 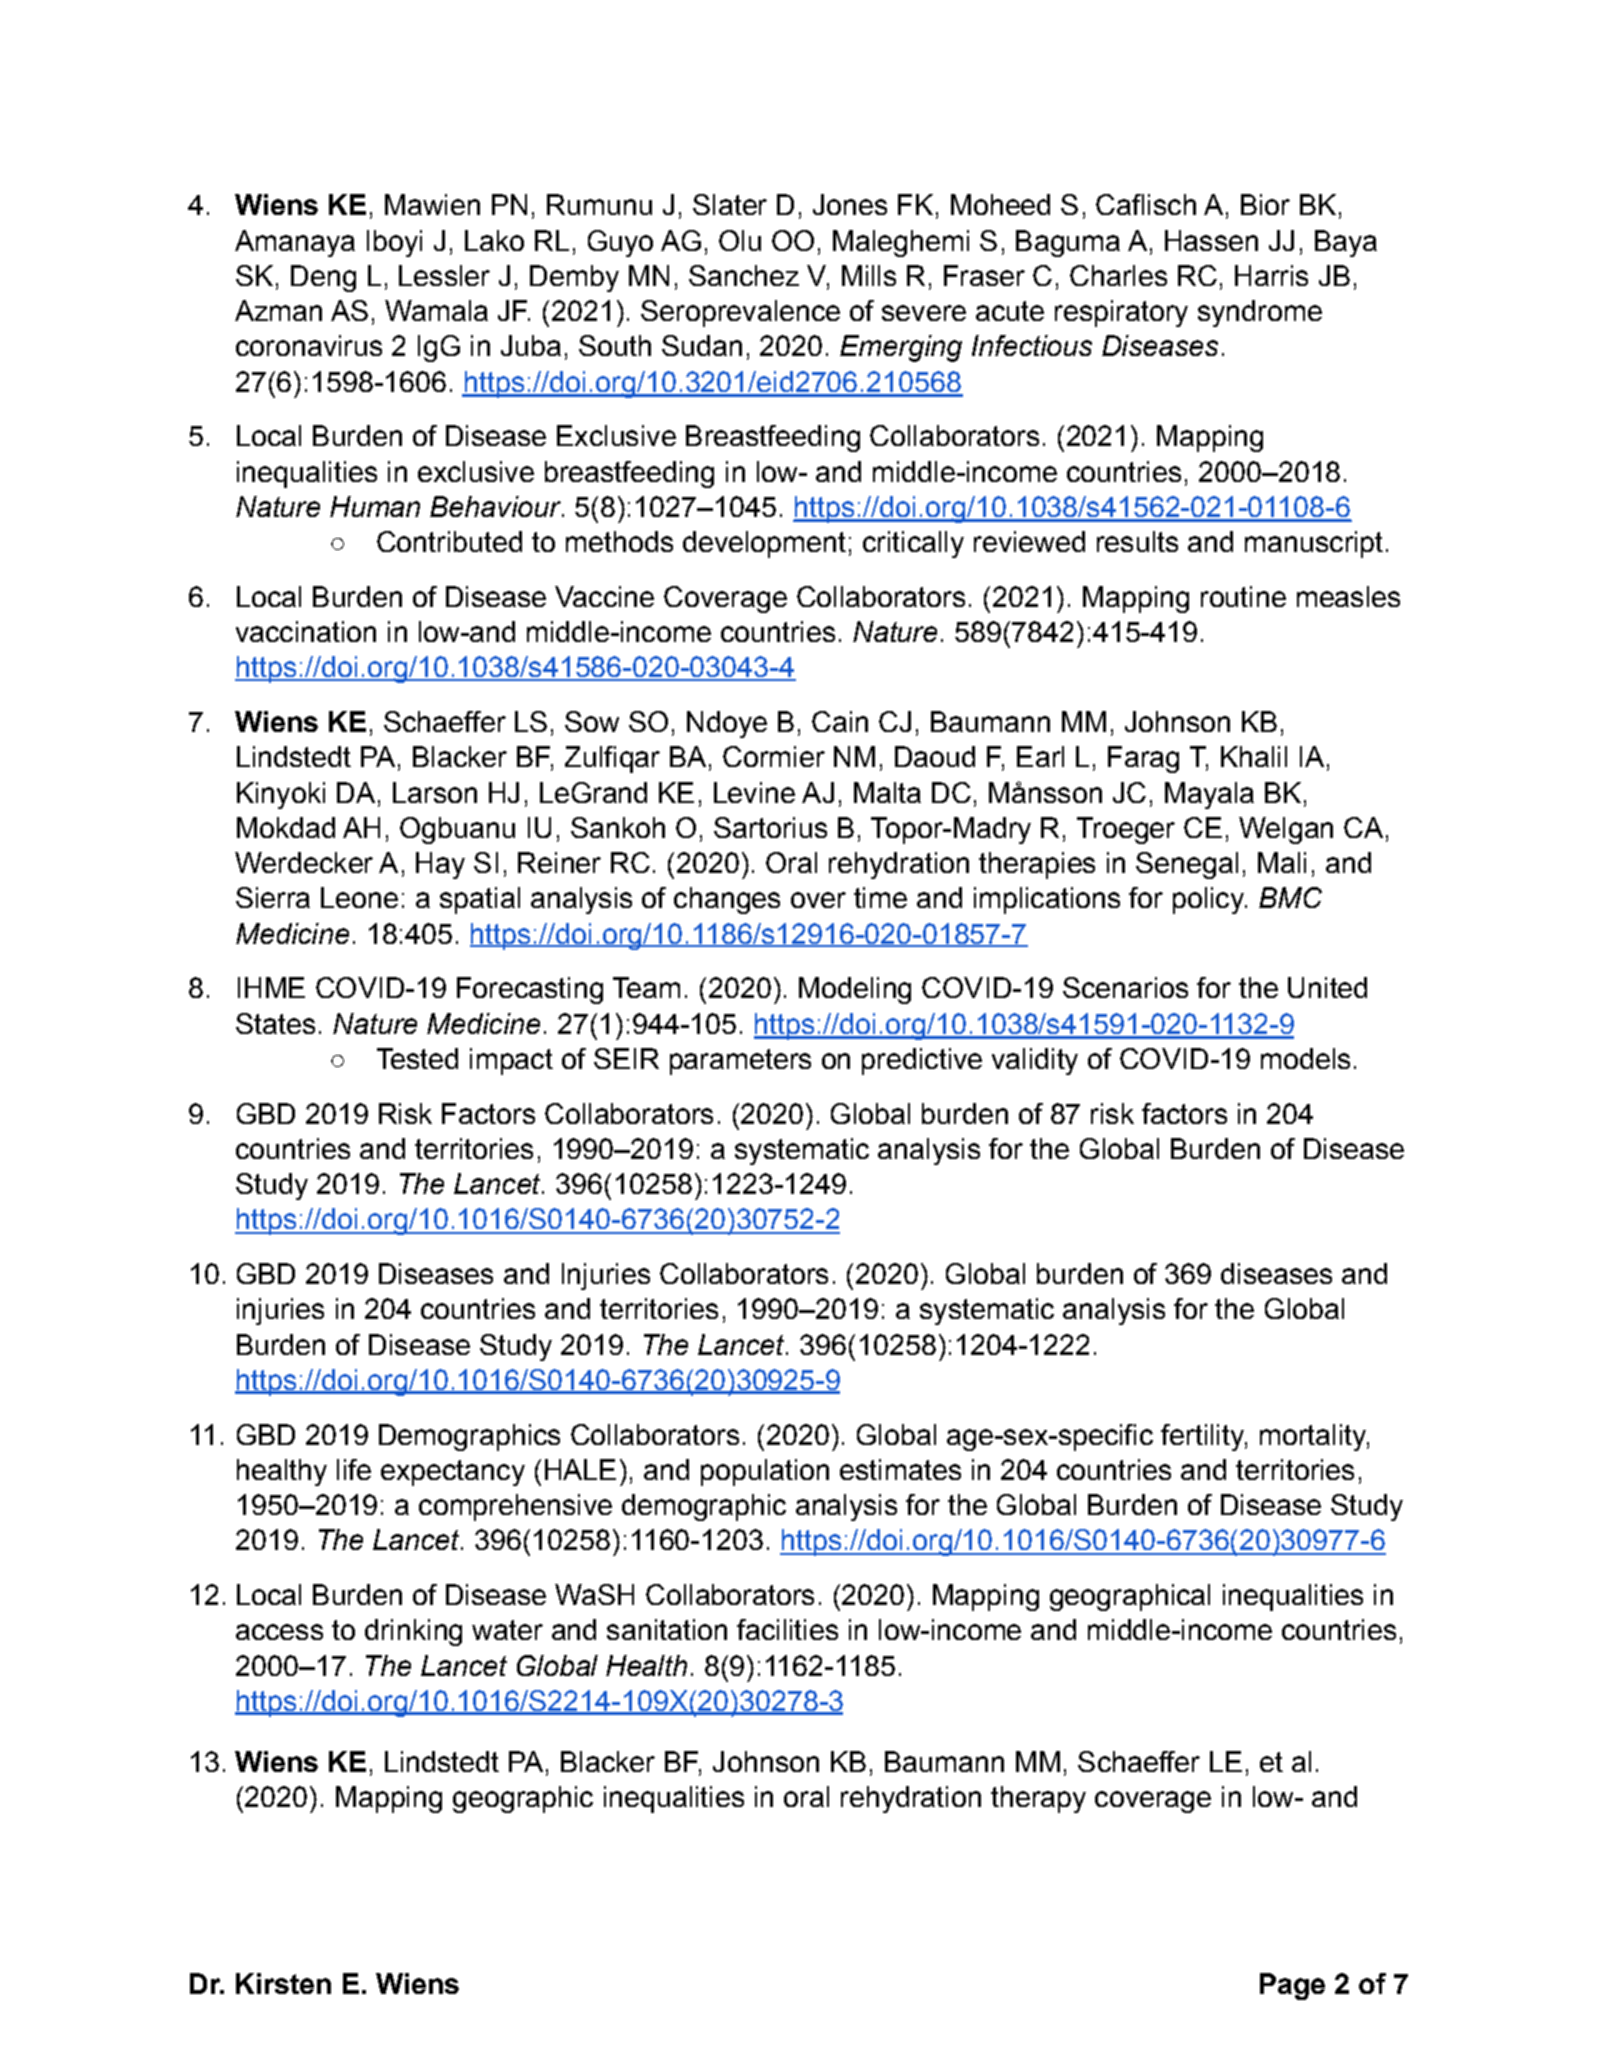 I want to click on Deng, so click(x=323, y=278).
